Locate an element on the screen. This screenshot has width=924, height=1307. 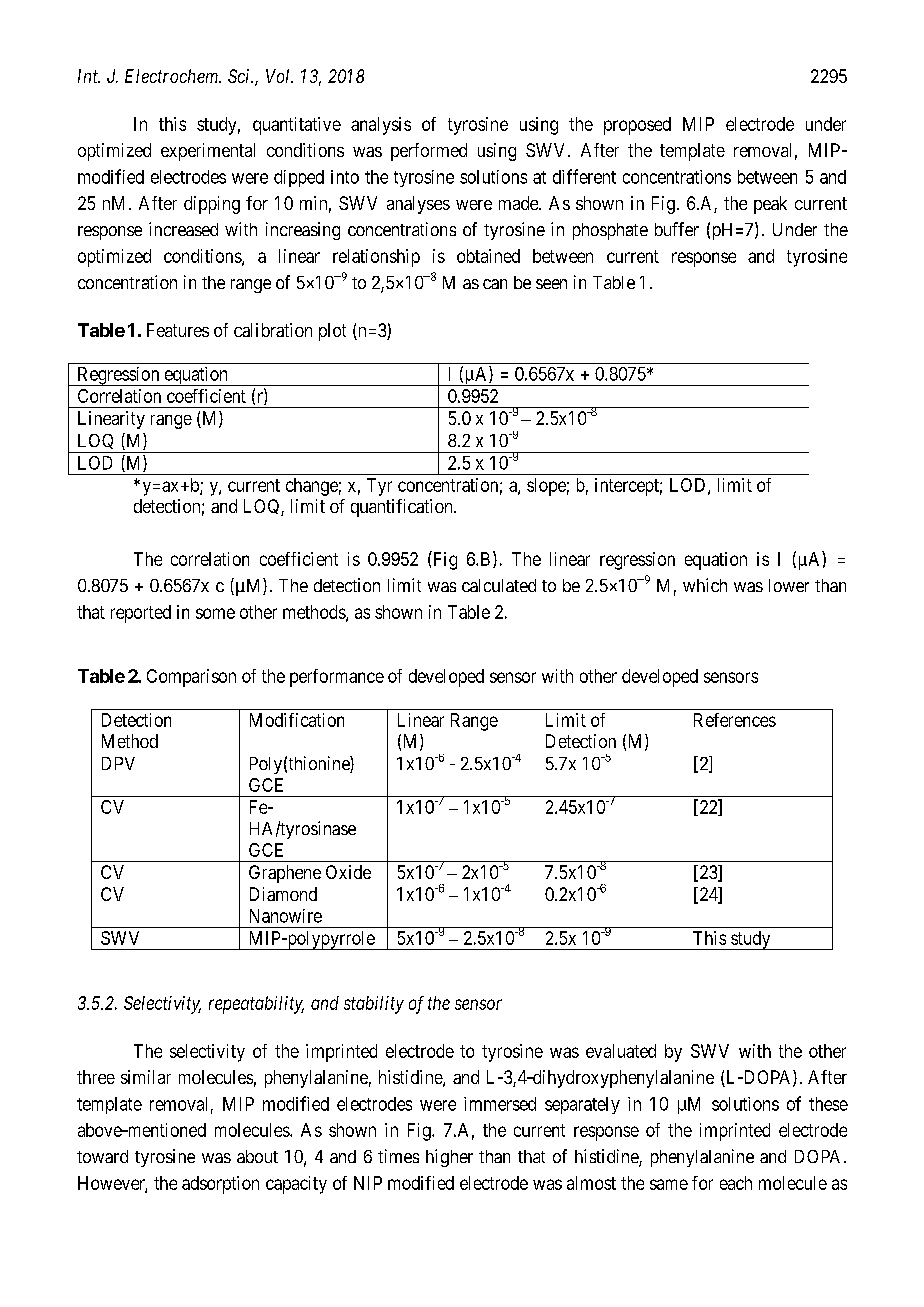
quantification is located at coordinates (403, 508).
